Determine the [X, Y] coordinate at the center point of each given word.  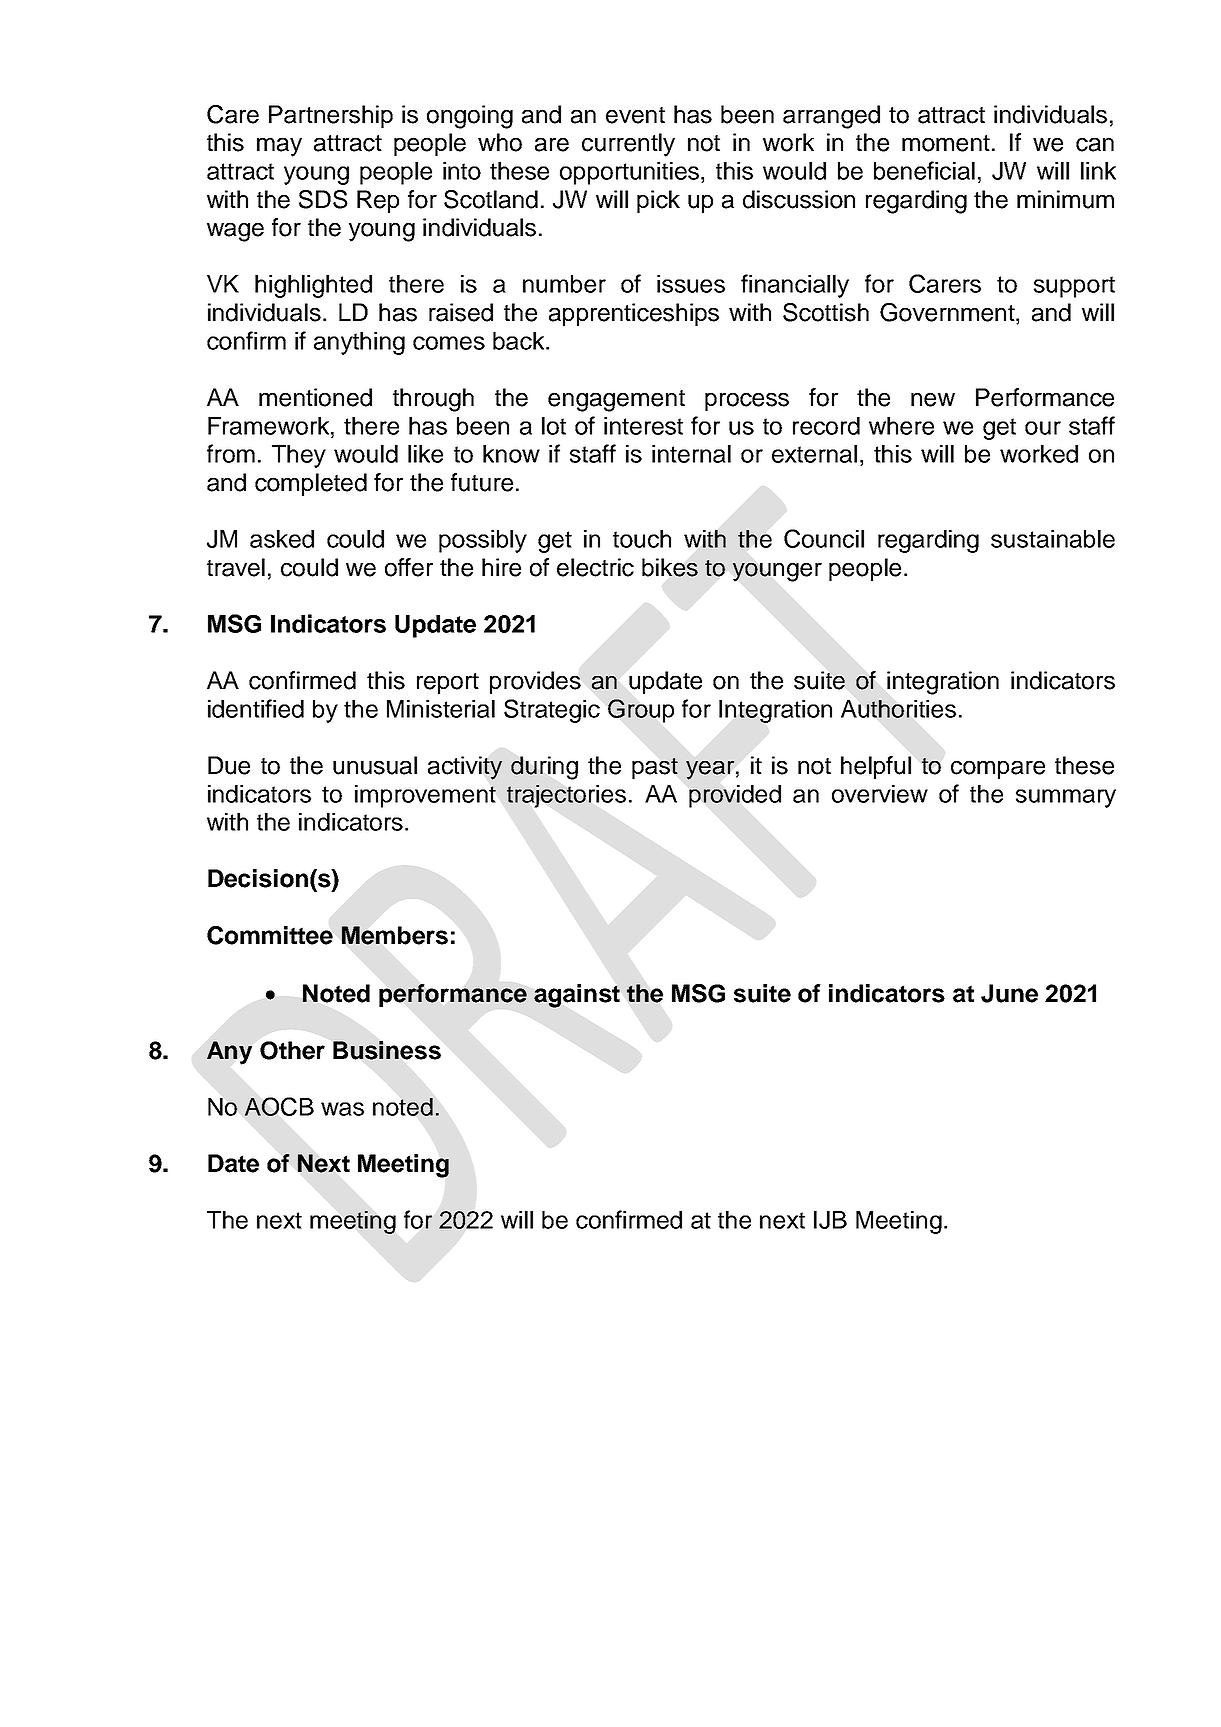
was [342, 1109]
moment [946, 143]
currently [628, 145]
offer [409, 567]
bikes [670, 567]
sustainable [1053, 539]
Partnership [331, 116]
